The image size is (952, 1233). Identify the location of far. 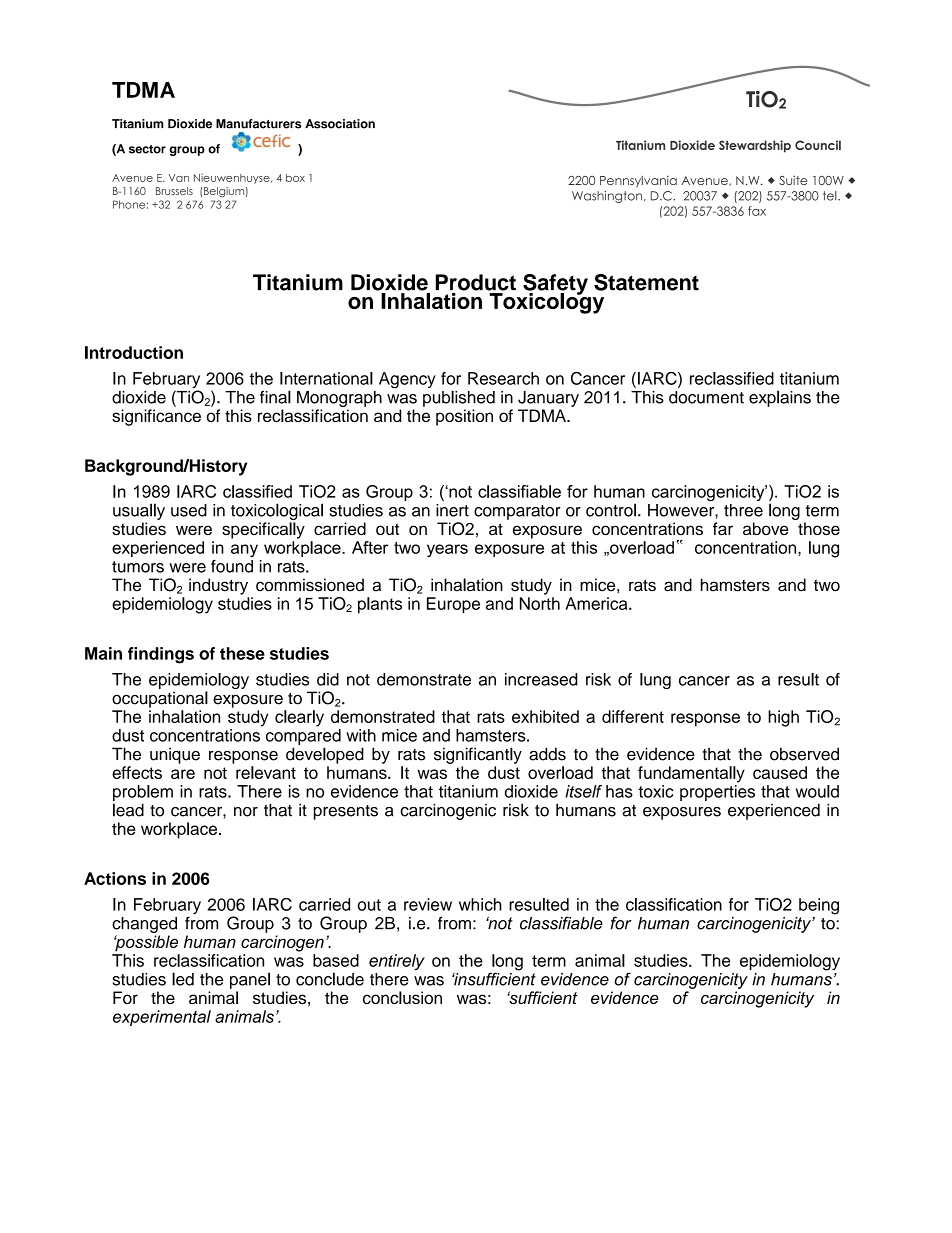
(723, 528).
